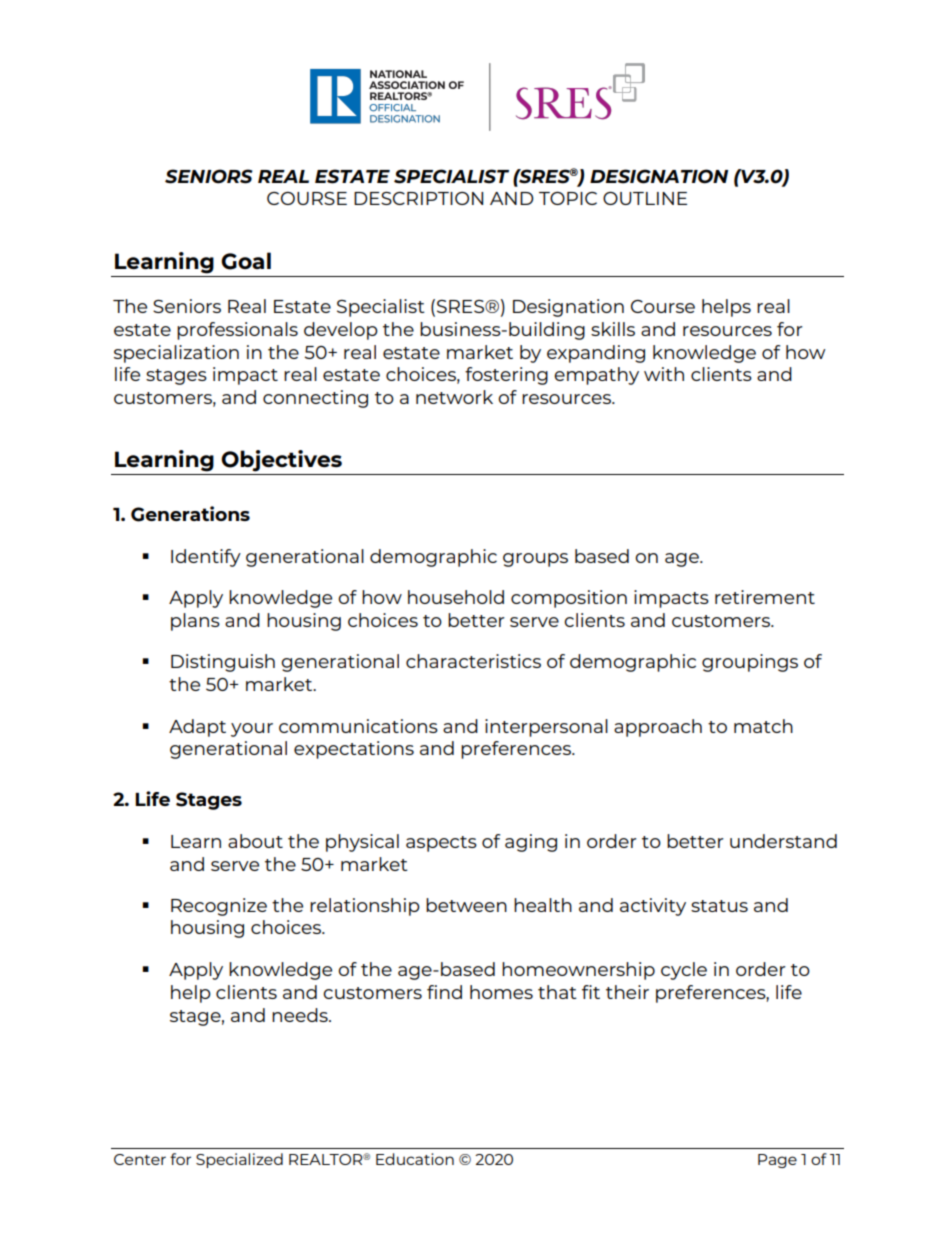  I want to click on with, so click(664, 374).
